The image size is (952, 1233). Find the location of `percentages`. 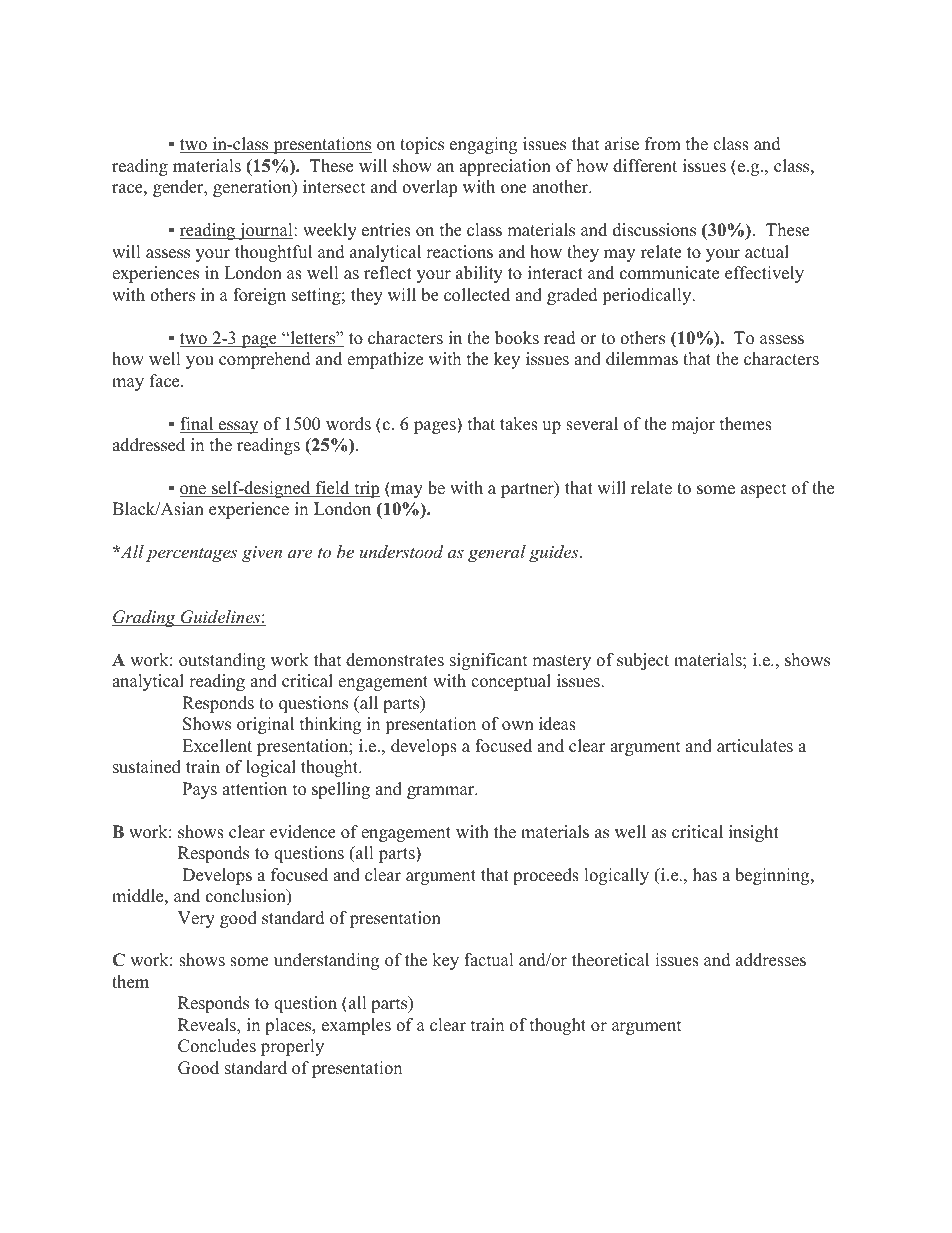

percentages is located at coordinates (191, 555).
